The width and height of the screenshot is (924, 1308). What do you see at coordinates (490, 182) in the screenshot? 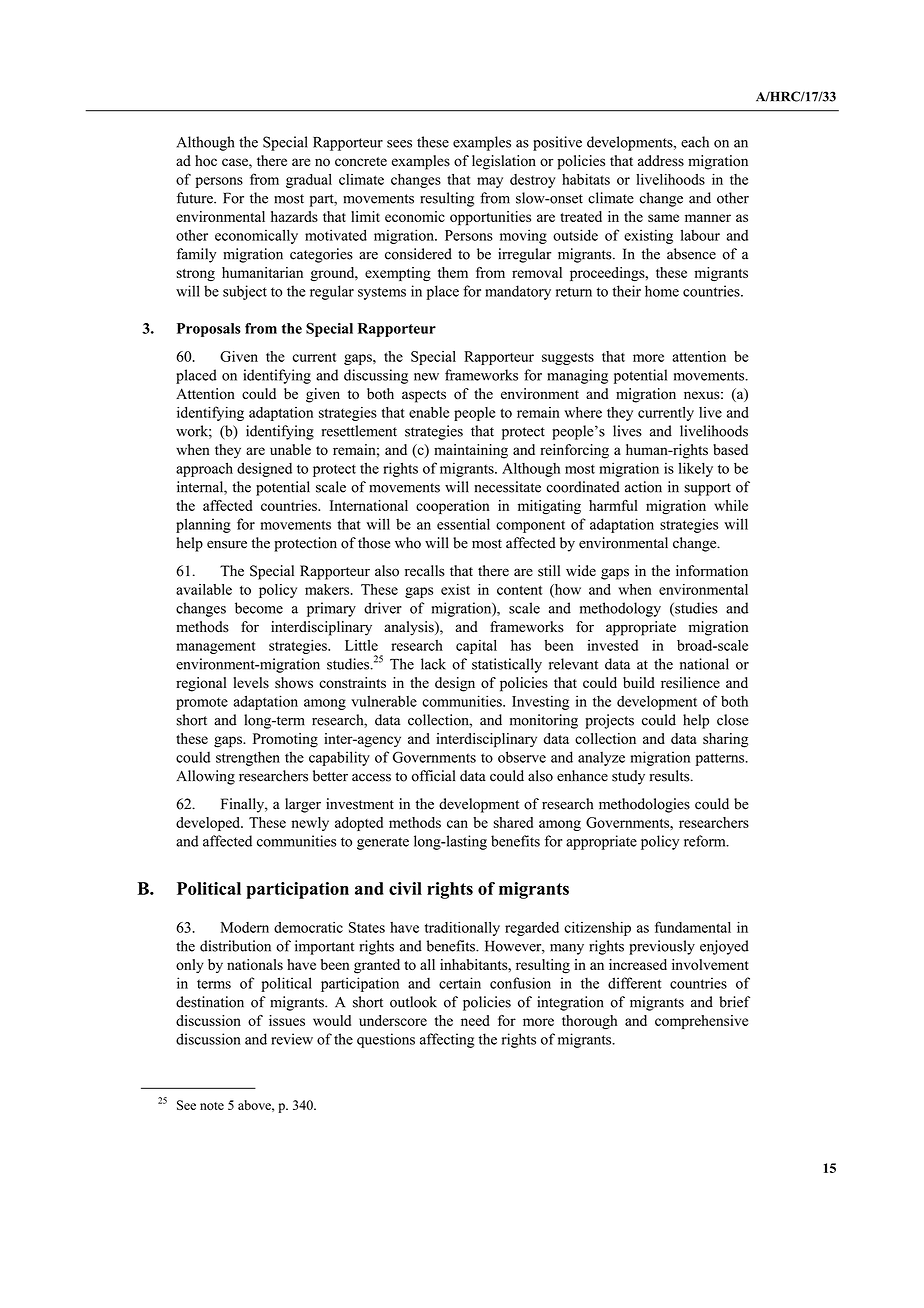
I see `may` at bounding box center [490, 182].
